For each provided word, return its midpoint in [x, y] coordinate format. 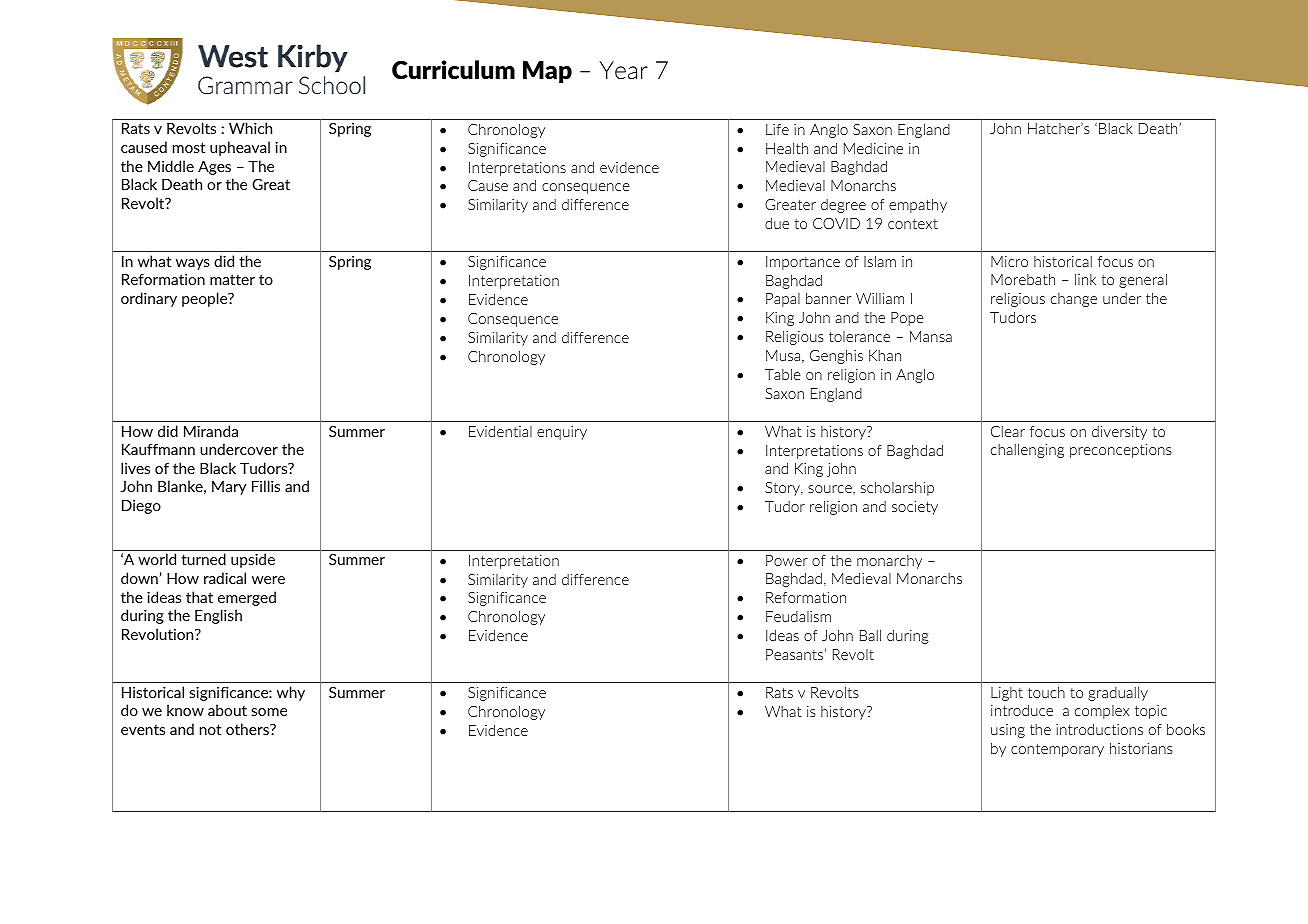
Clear [1008, 431]
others [248, 729]
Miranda [211, 431]
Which [250, 128]
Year [624, 70]
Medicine [873, 148]
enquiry [562, 433]
